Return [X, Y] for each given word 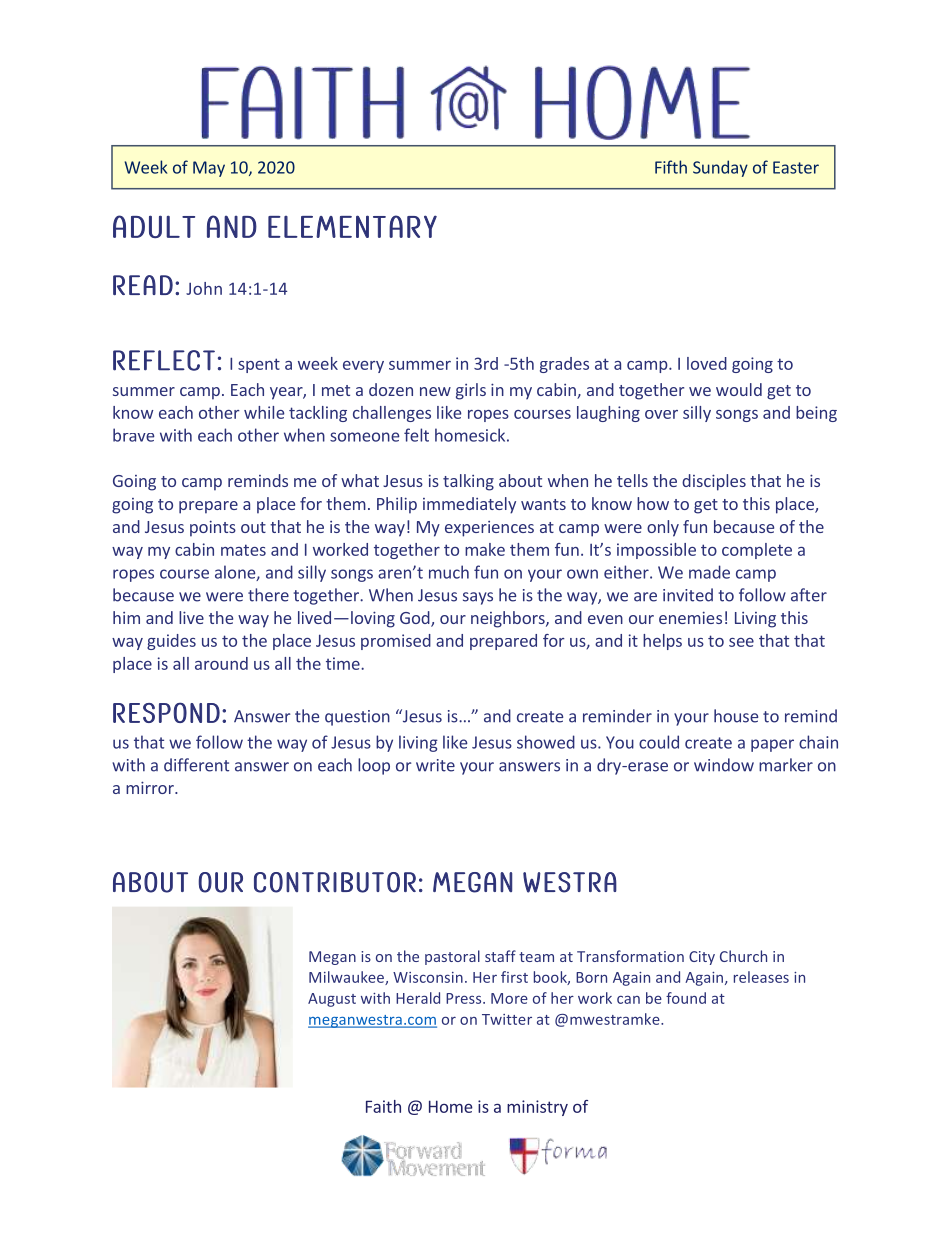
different [196, 765]
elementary [352, 226]
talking [468, 482]
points [213, 528]
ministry [537, 1108]
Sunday [720, 168]
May [209, 169]
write [435, 765]
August [332, 1000]
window [724, 765]
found [686, 998]
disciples [714, 482]
